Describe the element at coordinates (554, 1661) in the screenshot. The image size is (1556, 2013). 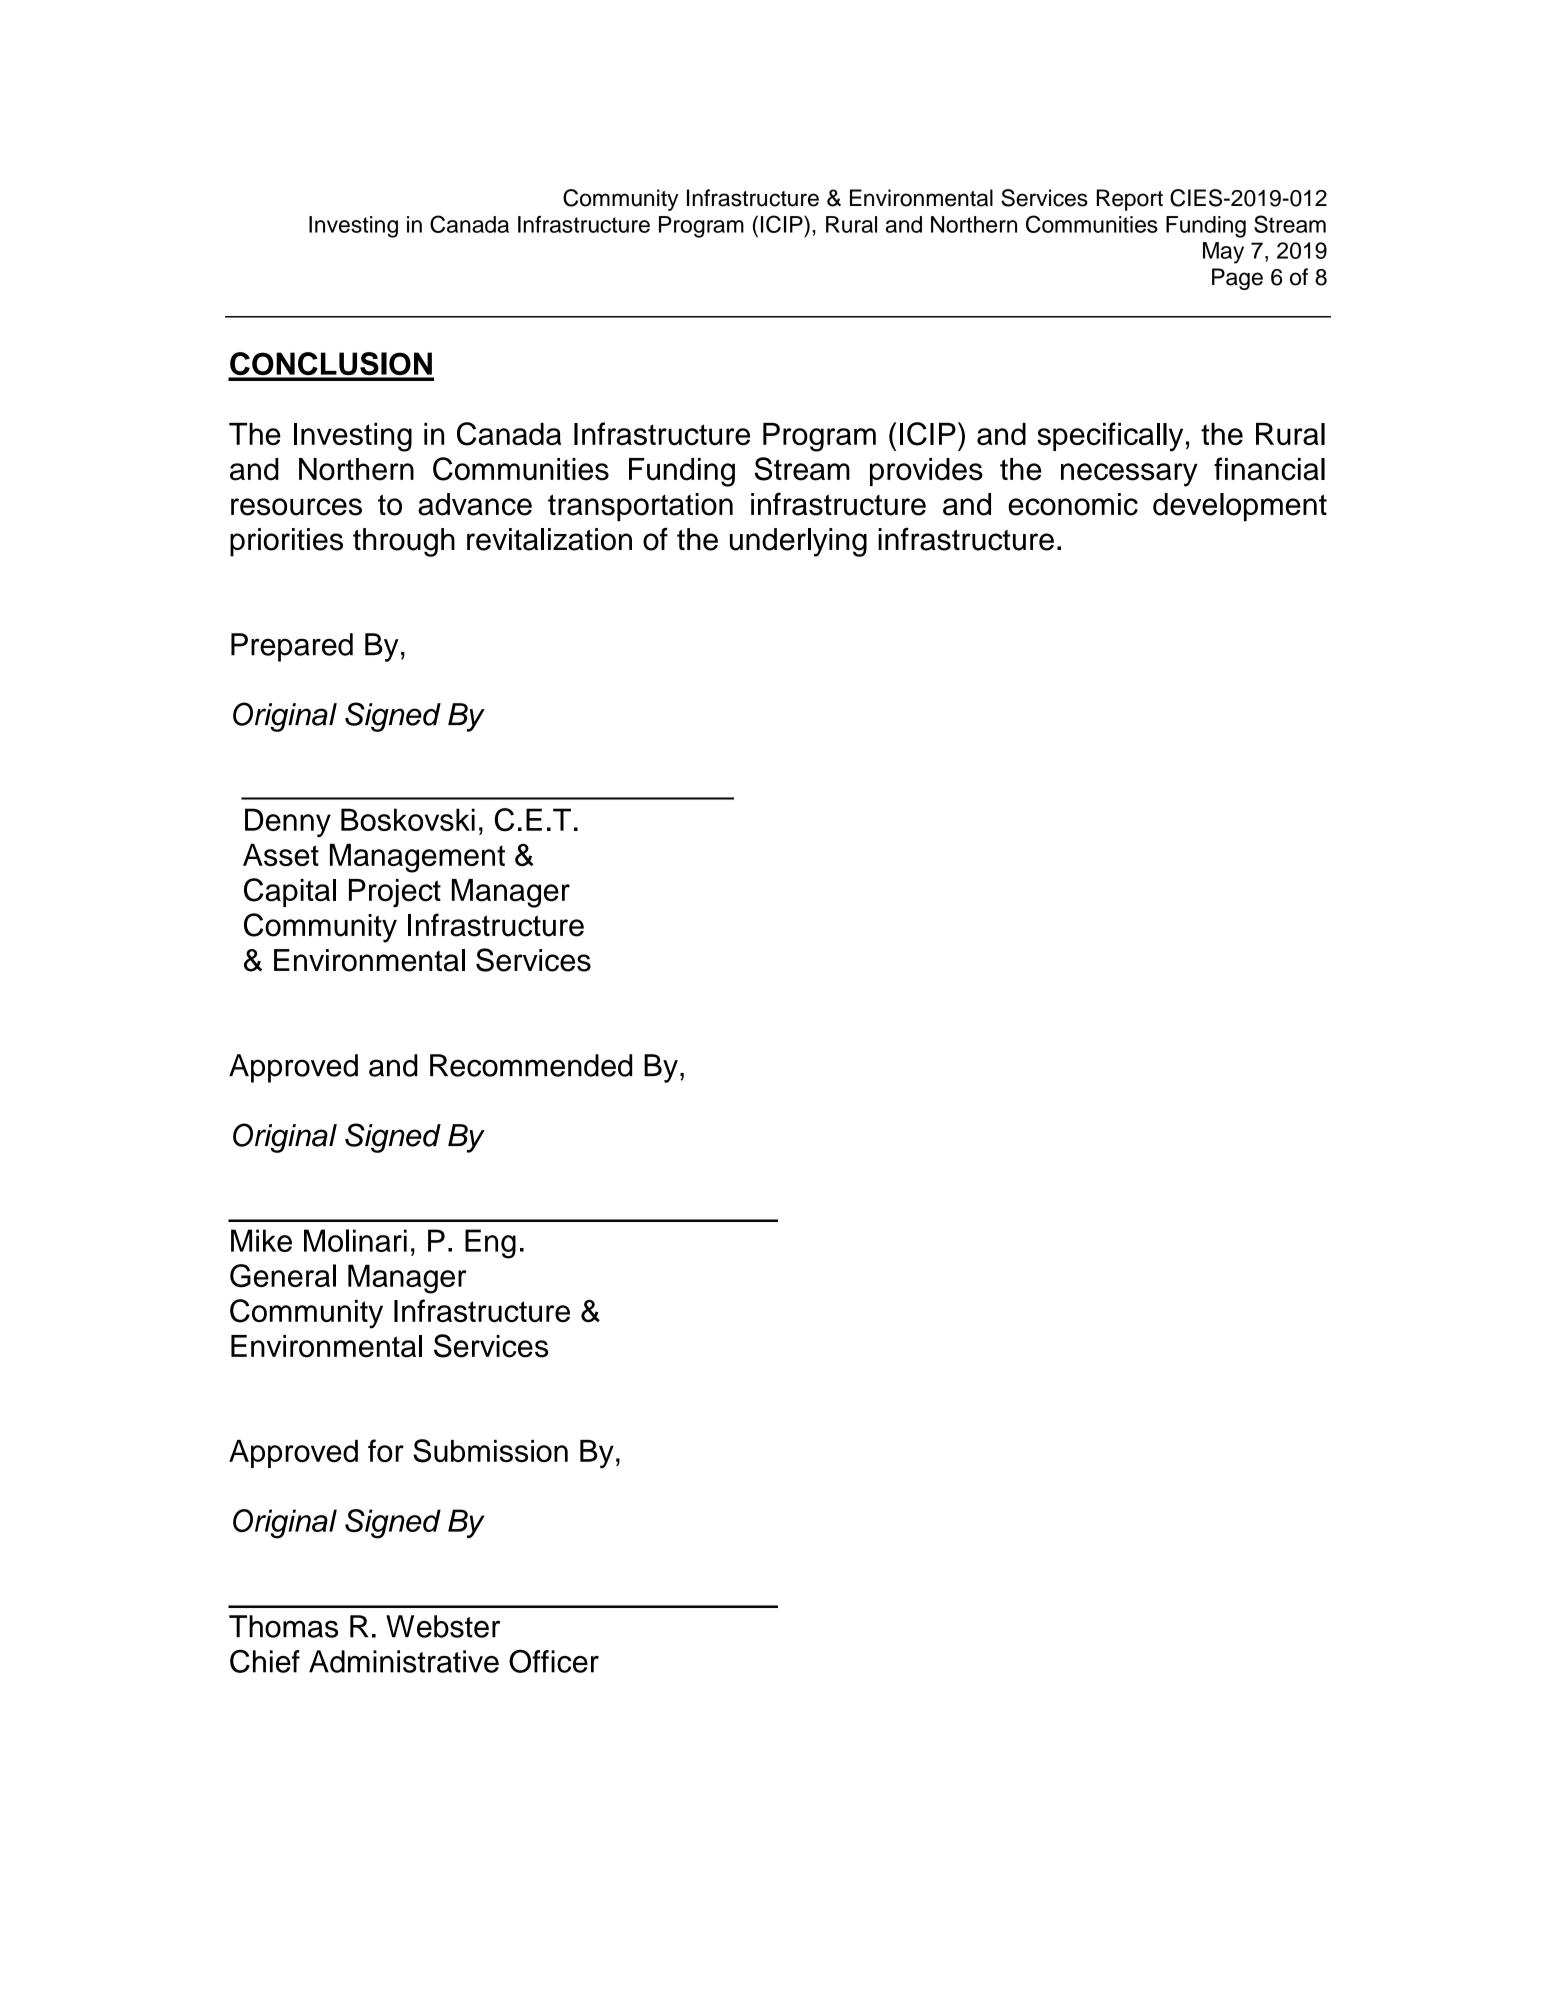
I see `Officer` at that location.
